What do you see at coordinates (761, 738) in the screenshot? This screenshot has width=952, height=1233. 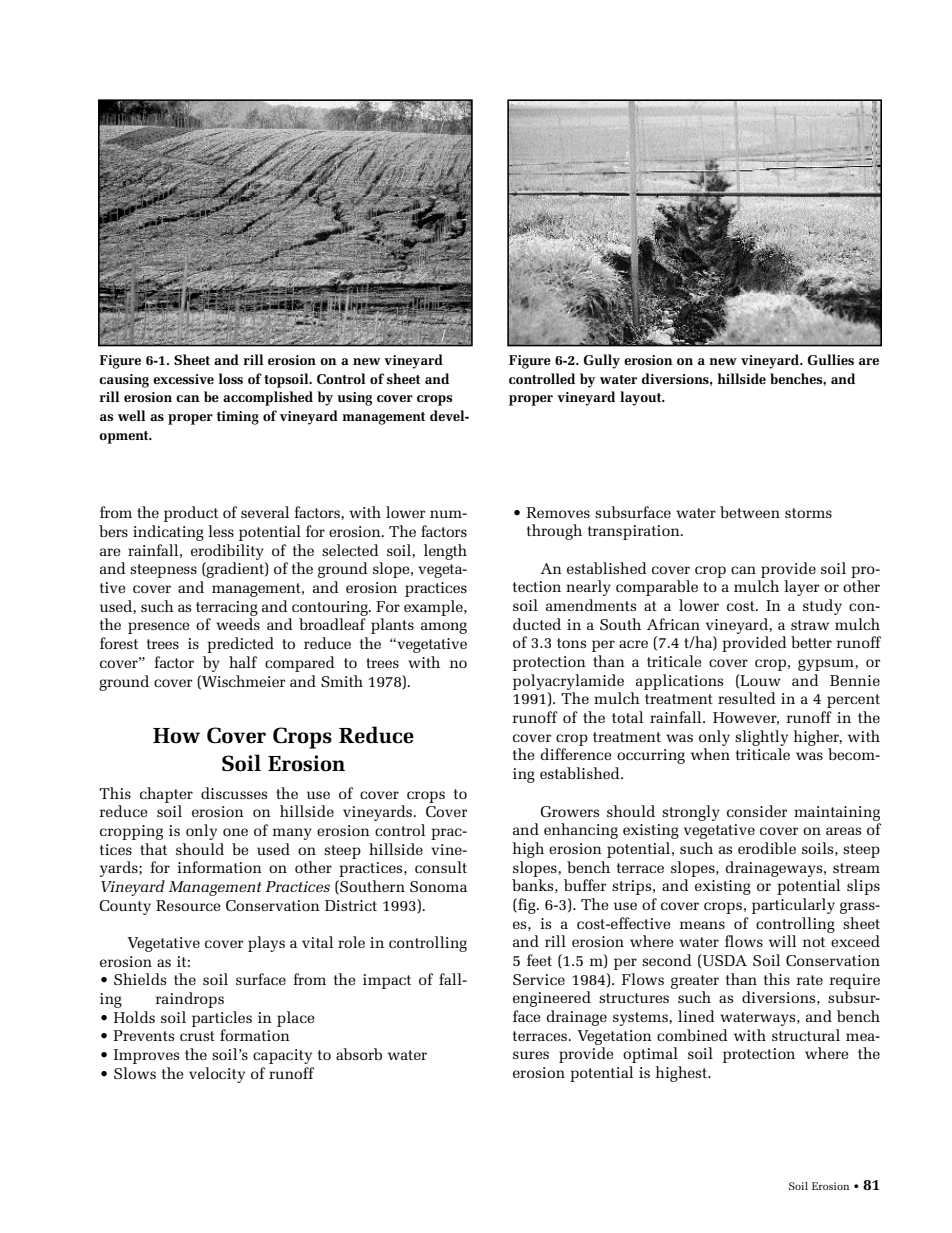 I see `slightly` at bounding box center [761, 738].
